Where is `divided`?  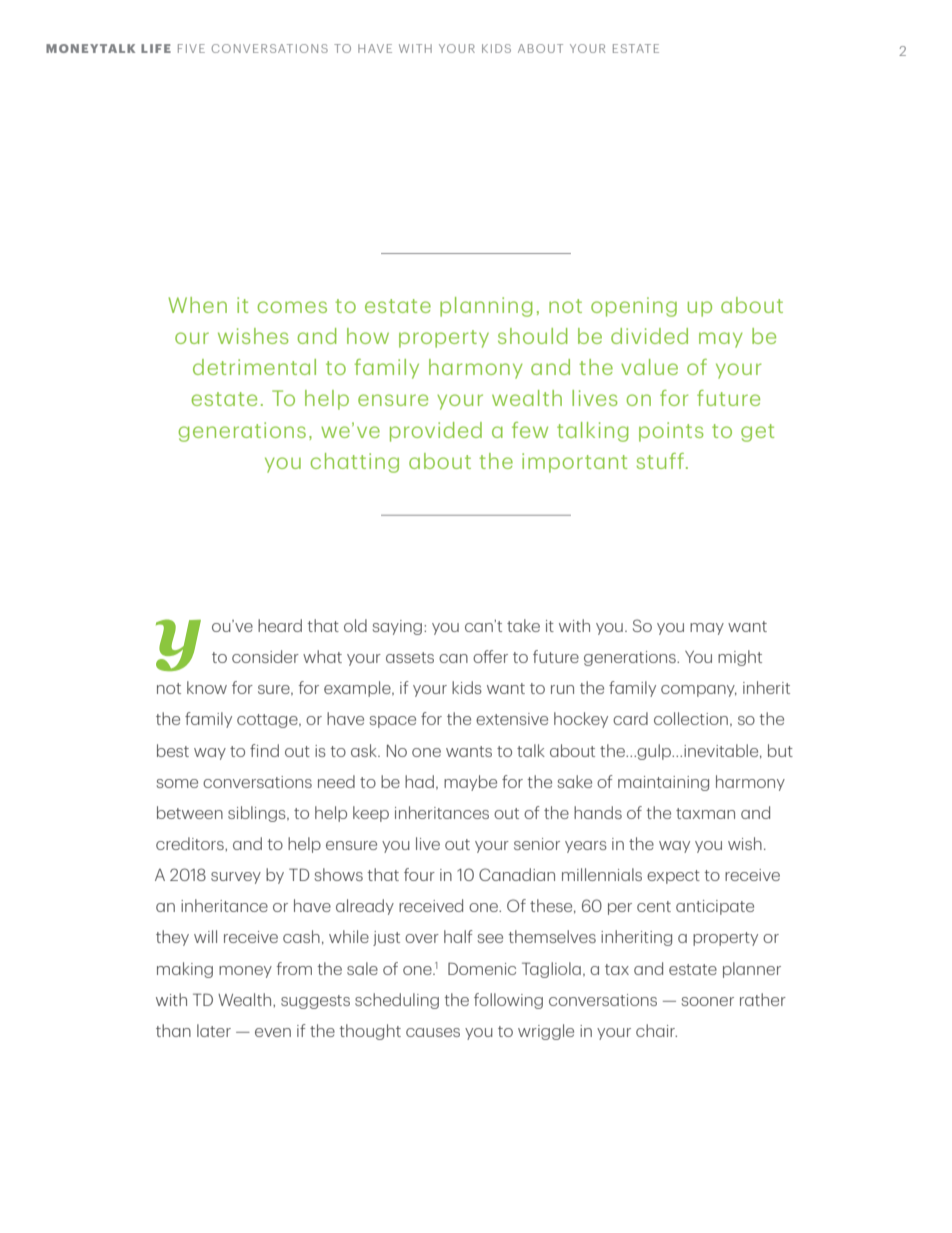
divided is located at coordinates (649, 336).
